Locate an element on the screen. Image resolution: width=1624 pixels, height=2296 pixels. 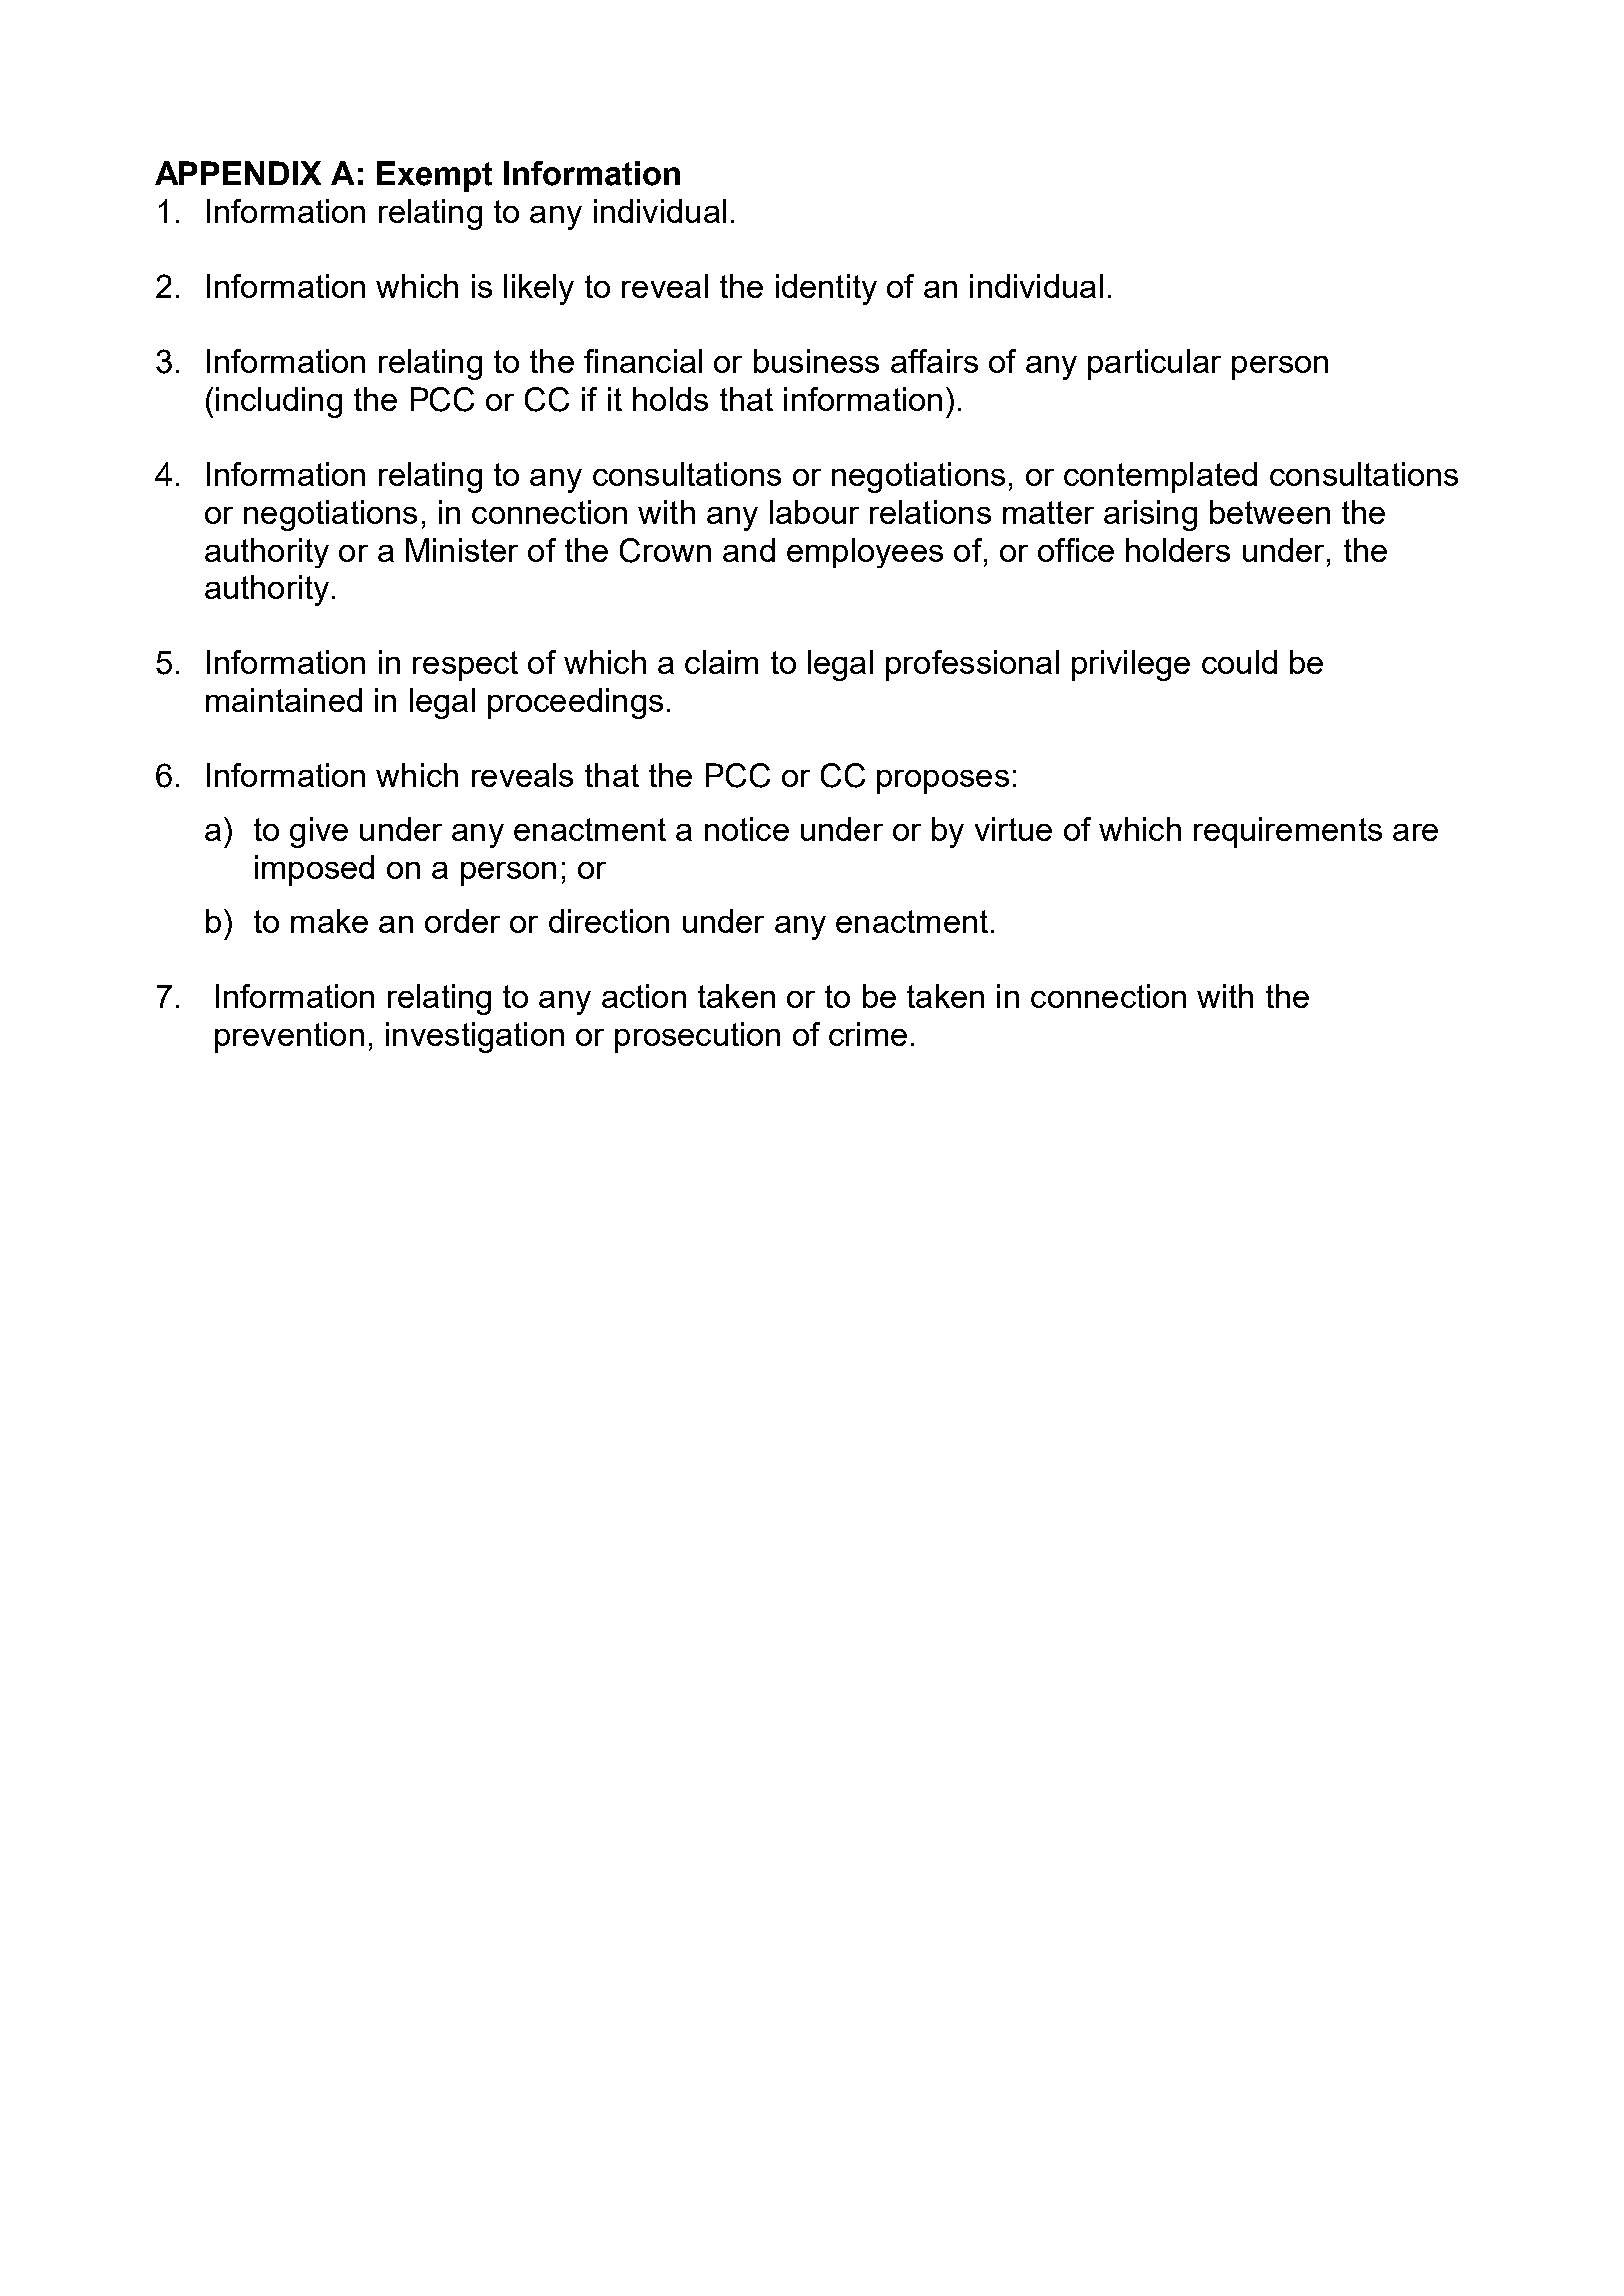
Exempt is located at coordinates (434, 176).
